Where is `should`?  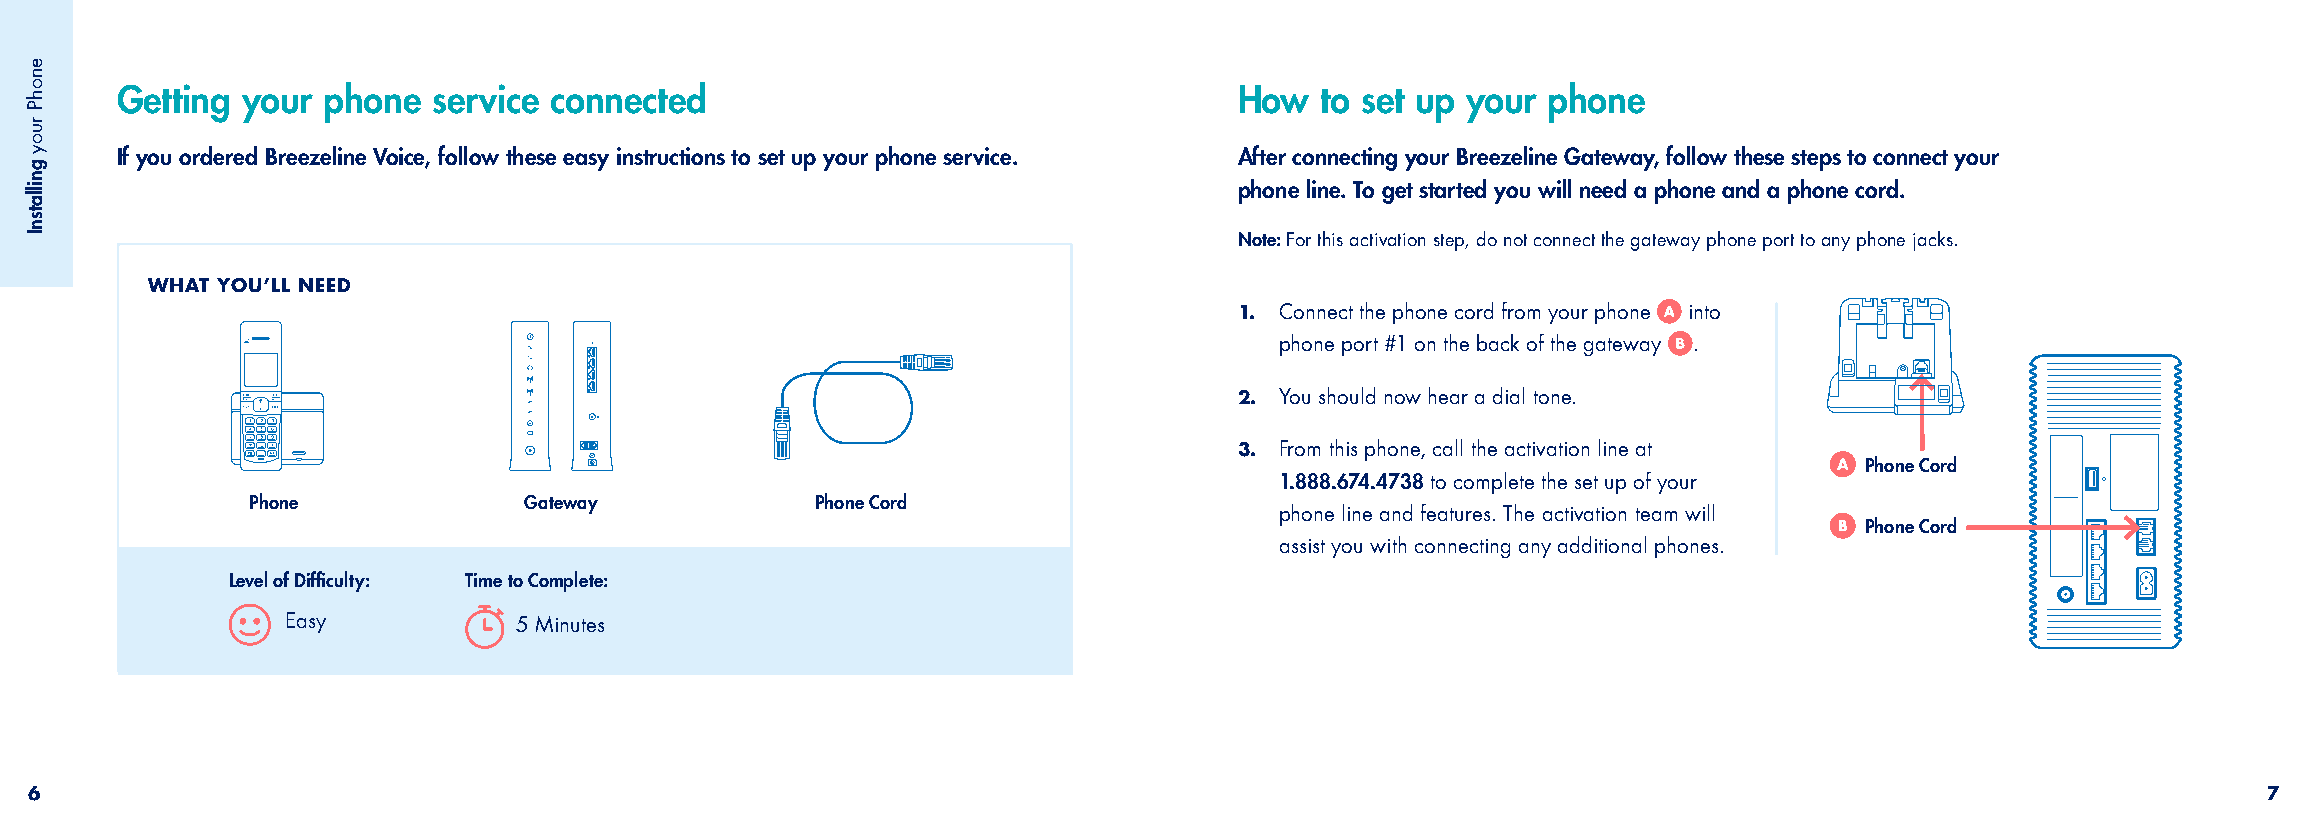
should is located at coordinates (1347, 395).
